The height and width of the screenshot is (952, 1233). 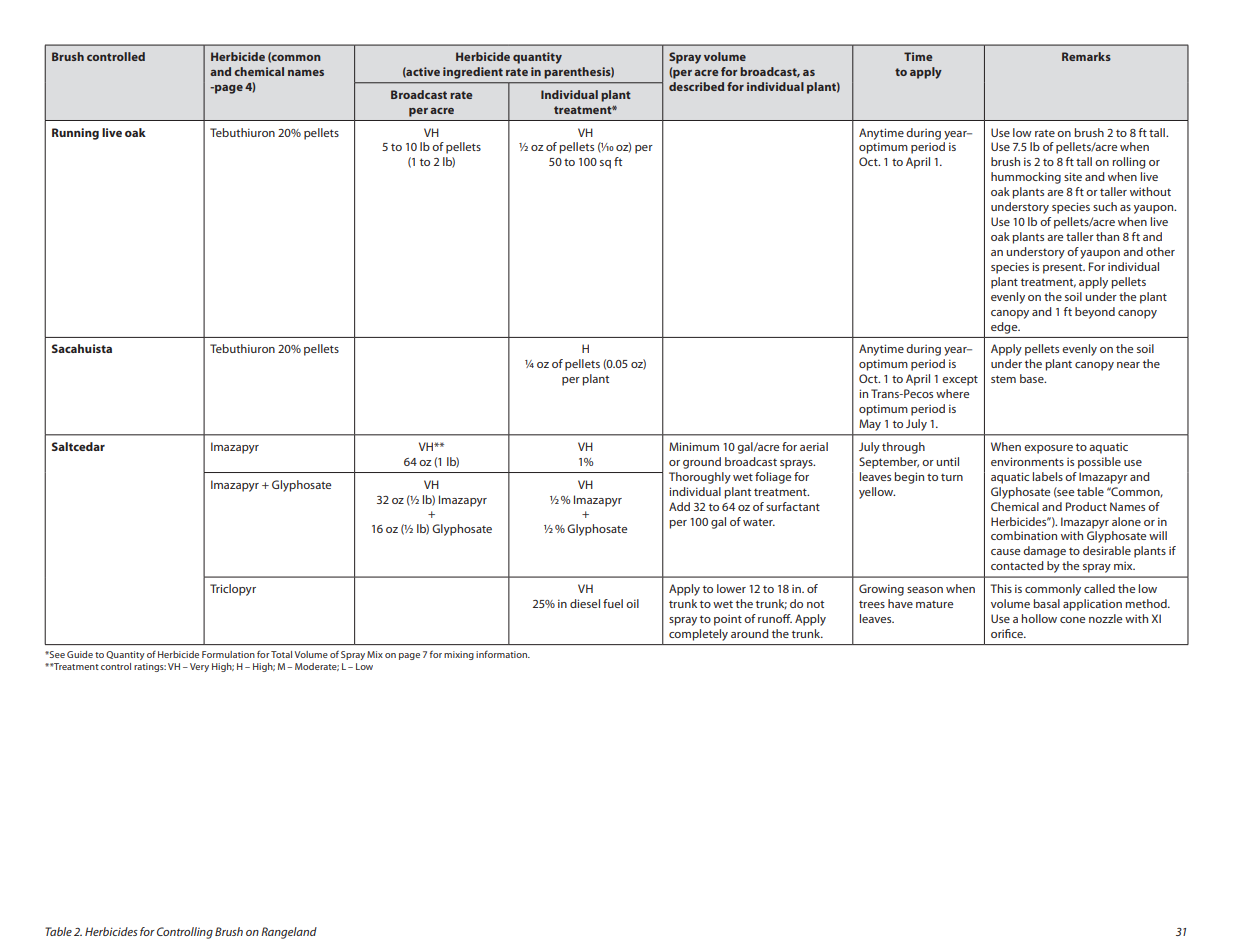 What do you see at coordinates (75, 134) in the screenshot?
I see `Running` at bounding box center [75, 134].
